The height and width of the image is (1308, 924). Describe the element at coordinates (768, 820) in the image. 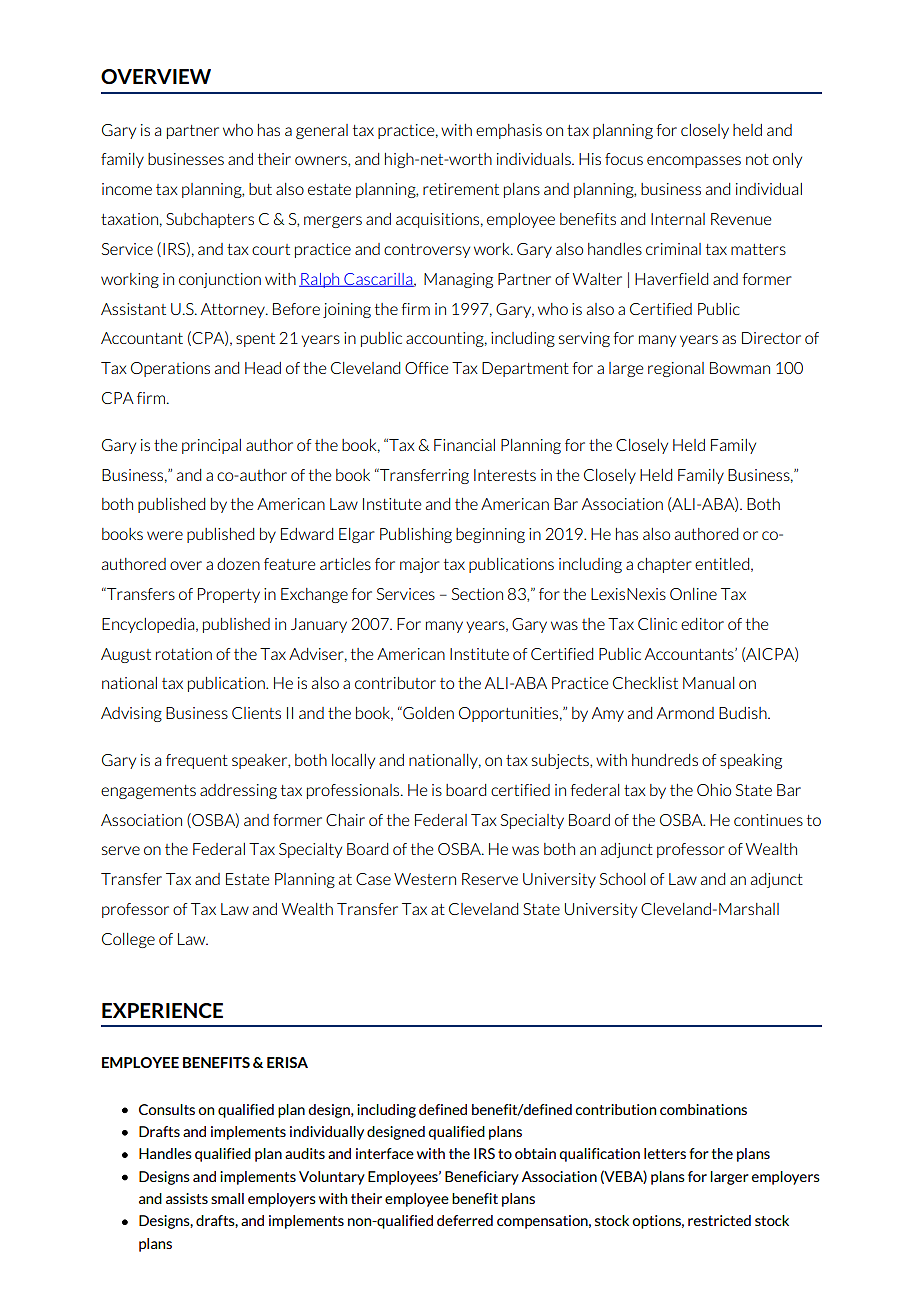

I see `continues` at that location.
